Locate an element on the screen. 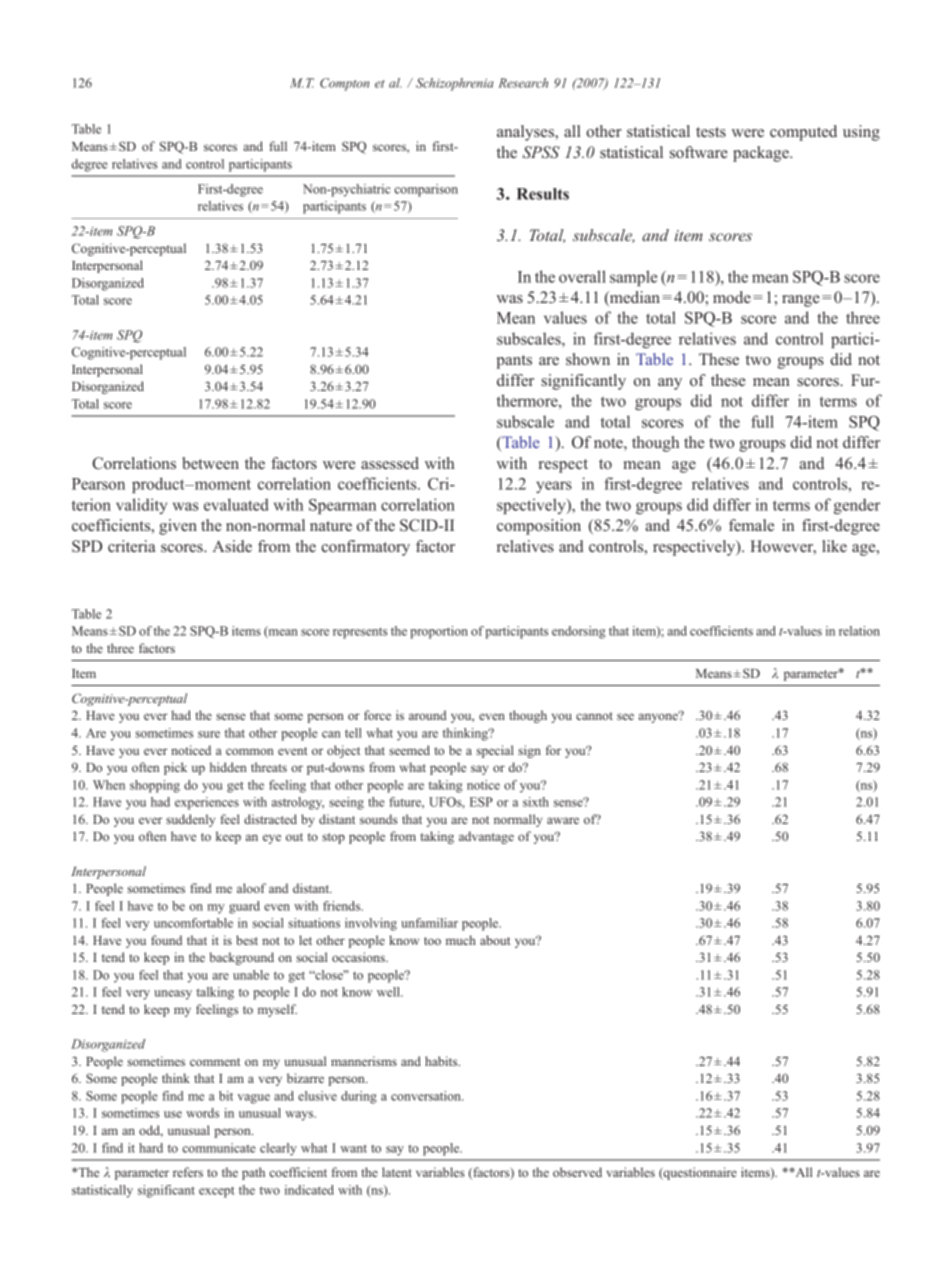 This screenshot has width=944, height=1288. anyone is located at coordinates (659, 717).
